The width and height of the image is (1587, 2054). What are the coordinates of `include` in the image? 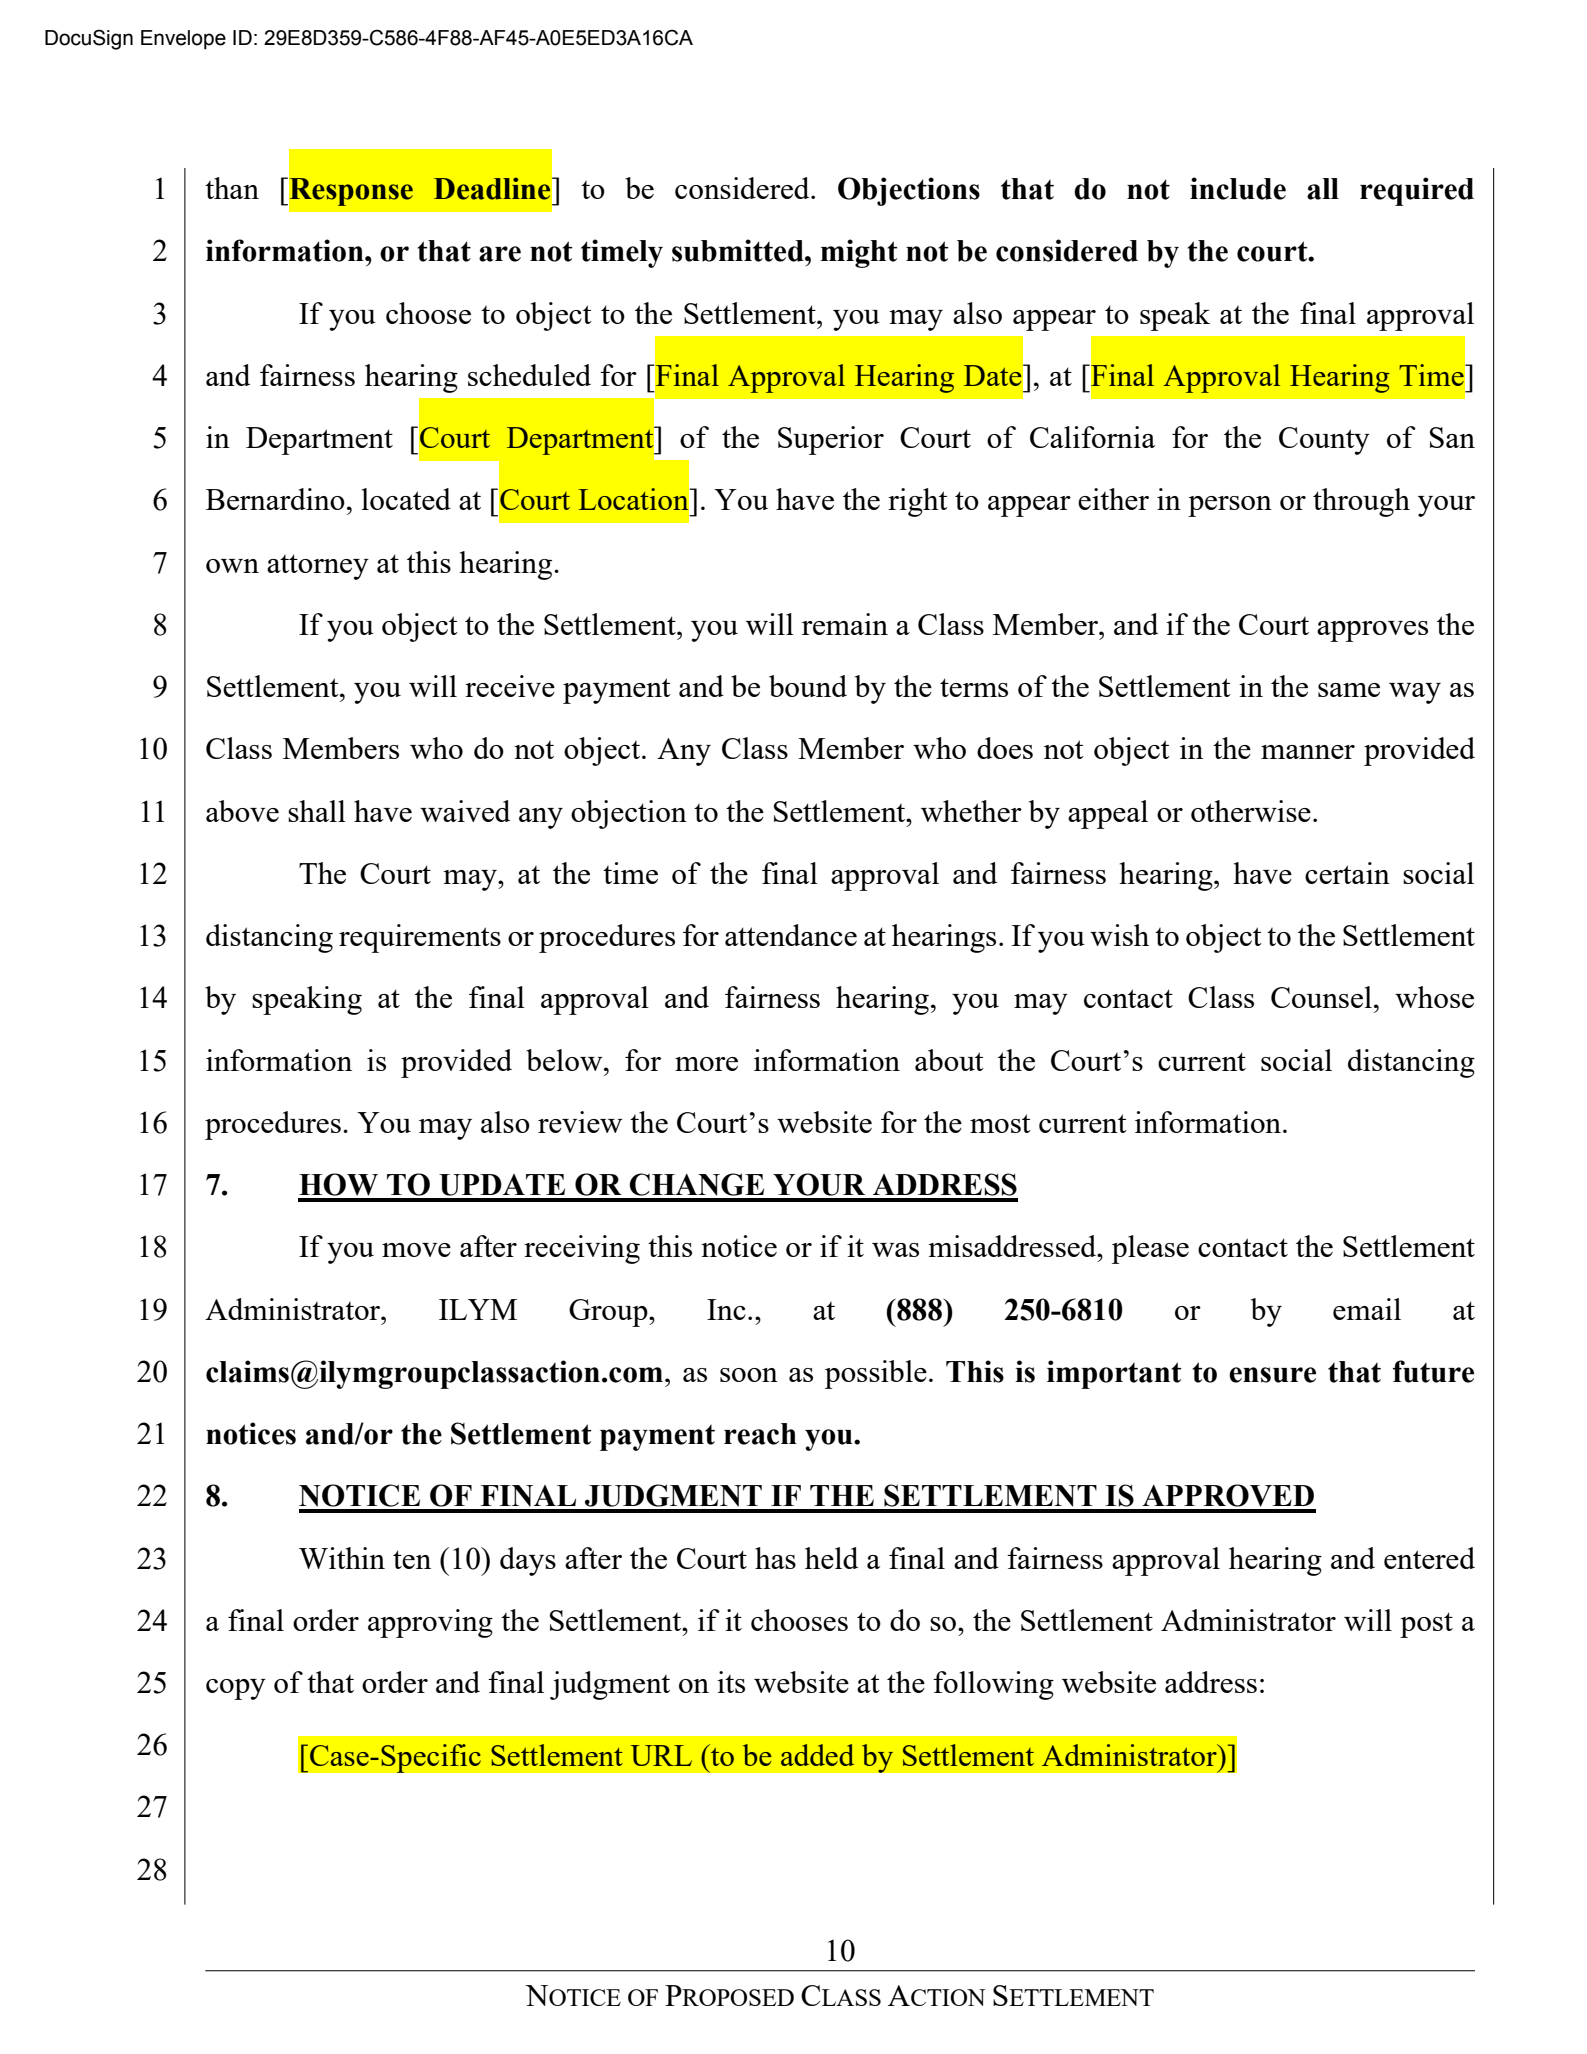 It's located at (1238, 188).
